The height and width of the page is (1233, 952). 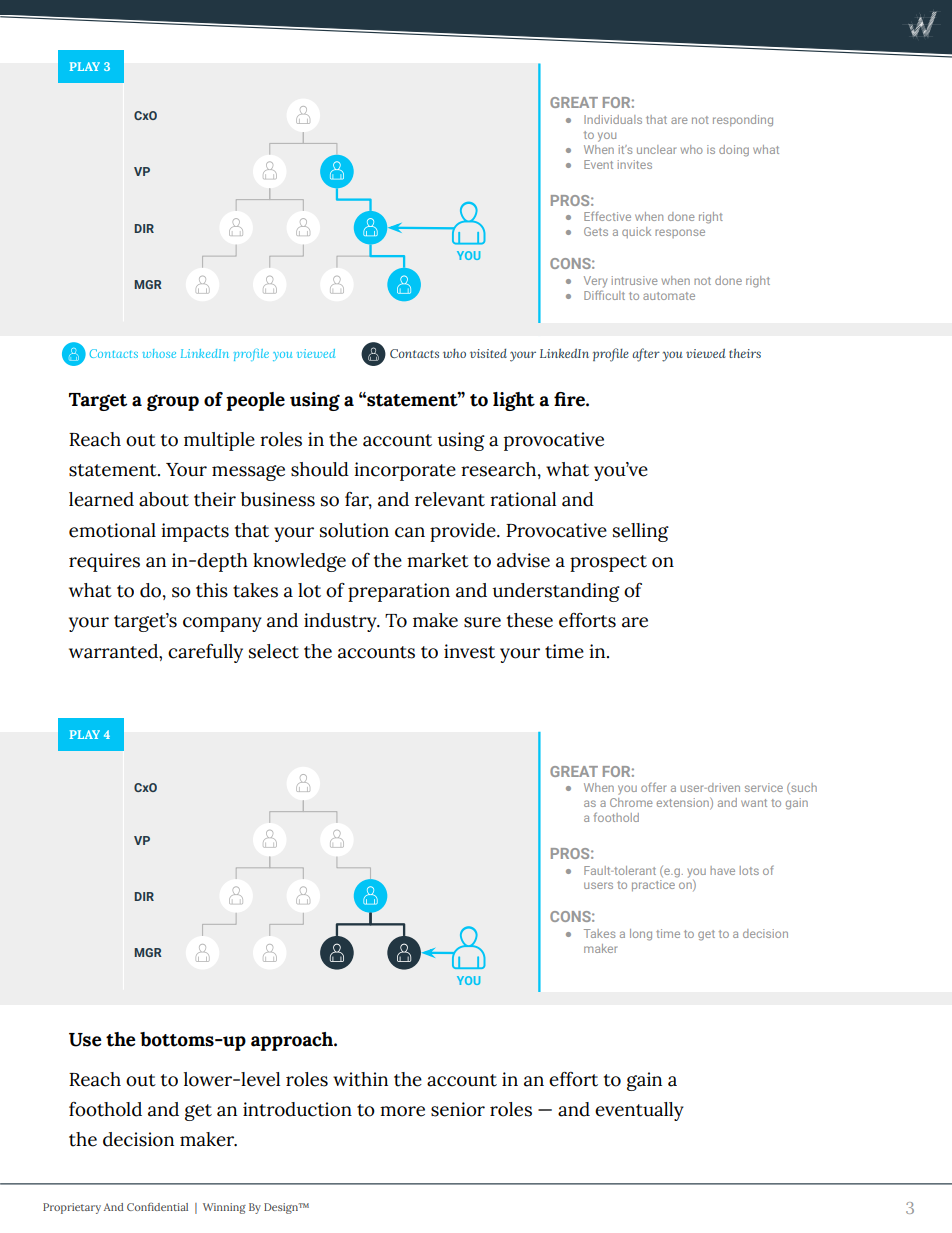 I want to click on doing, so click(x=734, y=151).
